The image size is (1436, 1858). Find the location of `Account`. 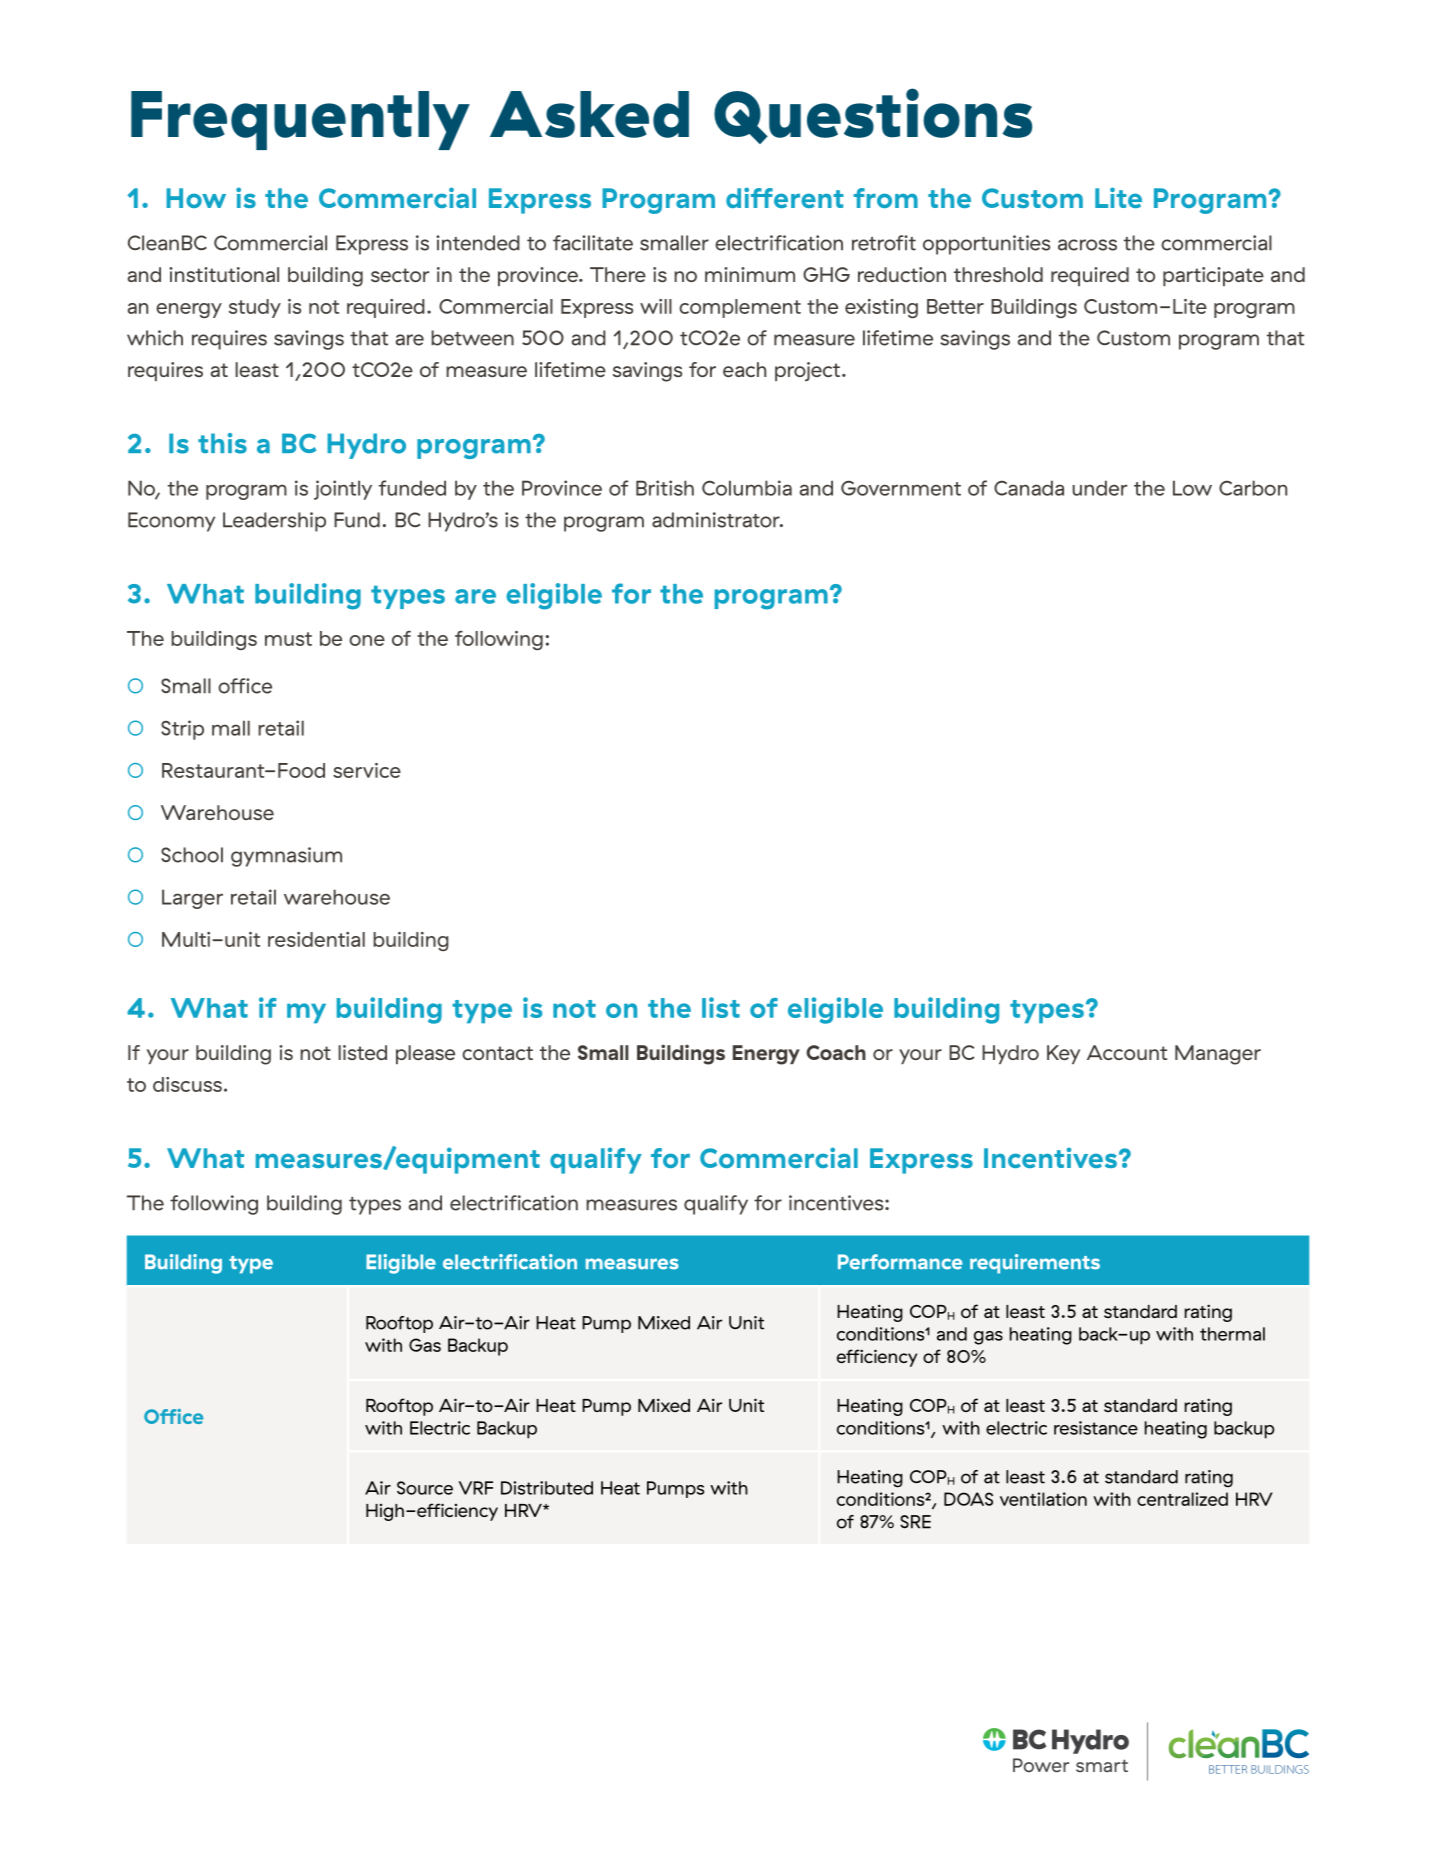

Account is located at coordinates (1127, 1052).
